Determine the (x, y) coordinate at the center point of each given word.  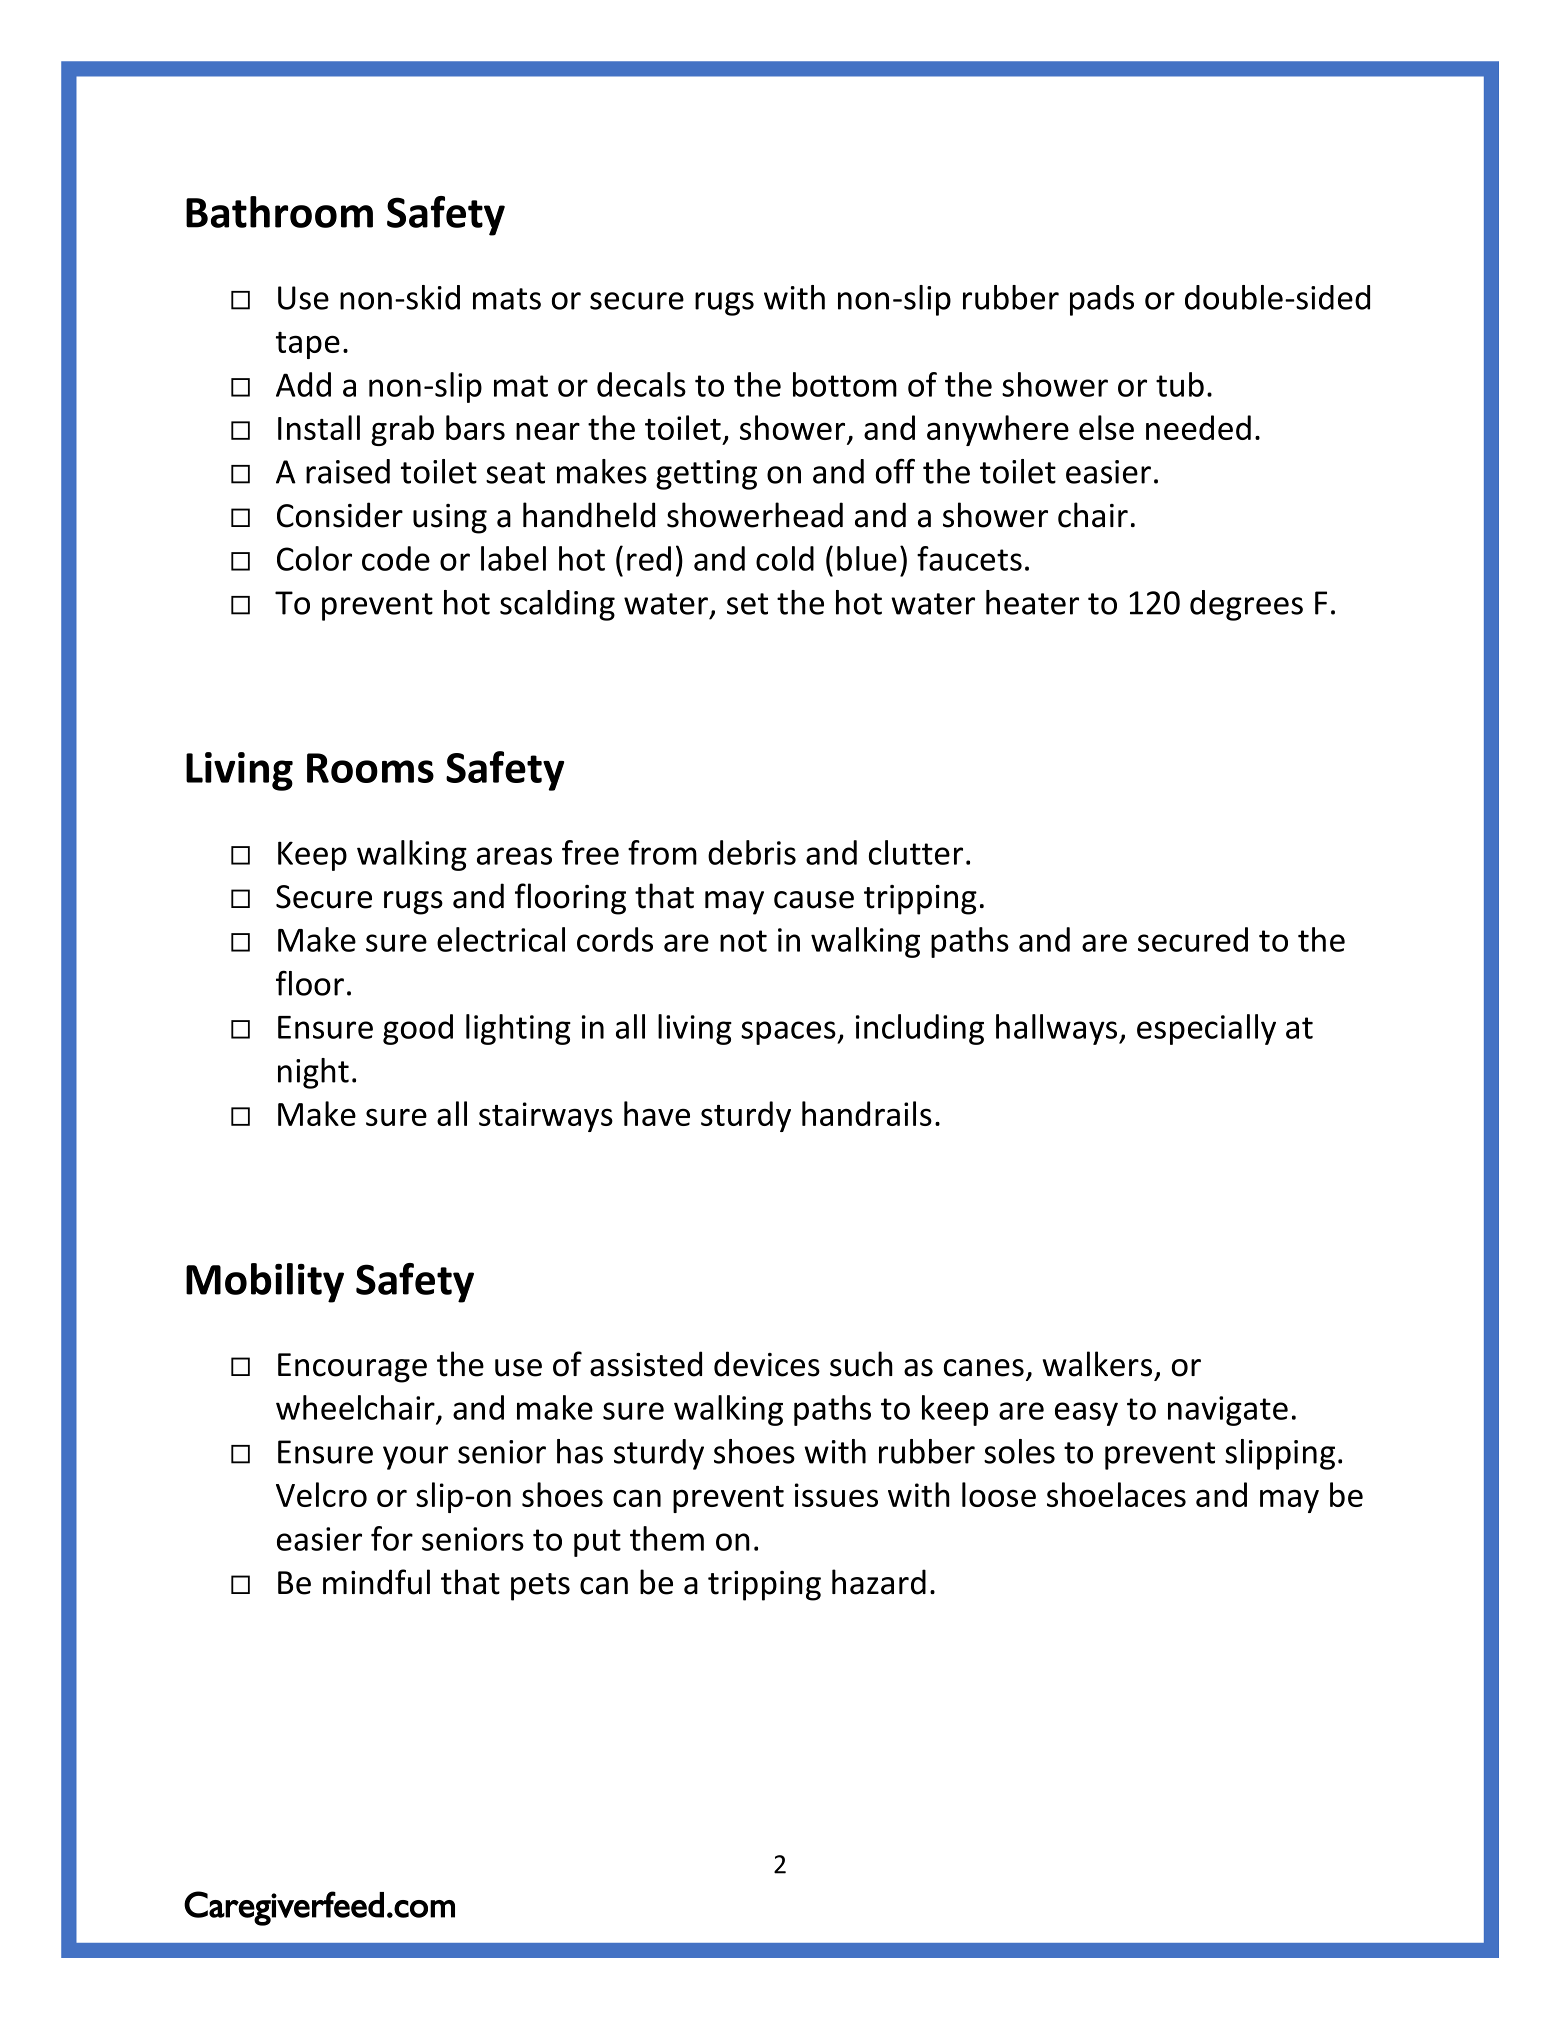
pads (1102, 300)
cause (814, 900)
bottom (845, 384)
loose (999, 1494)
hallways (1058, 1029)
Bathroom (279, 212)
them (667, 1538)
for (392, 1538)
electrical (501, 939)
